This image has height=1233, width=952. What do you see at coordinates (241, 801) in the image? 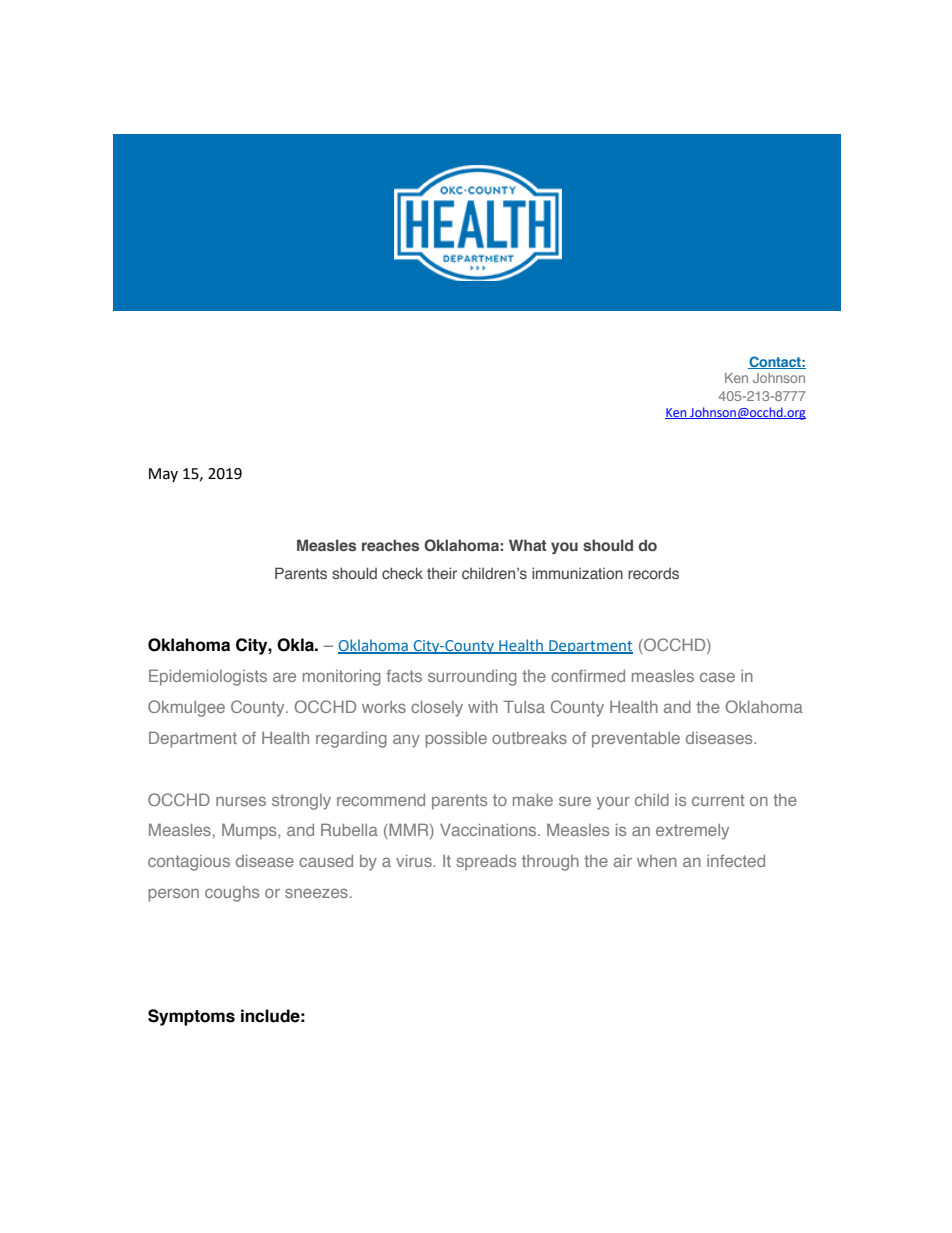
I see `nurses` at bounding box center [241, 801].
